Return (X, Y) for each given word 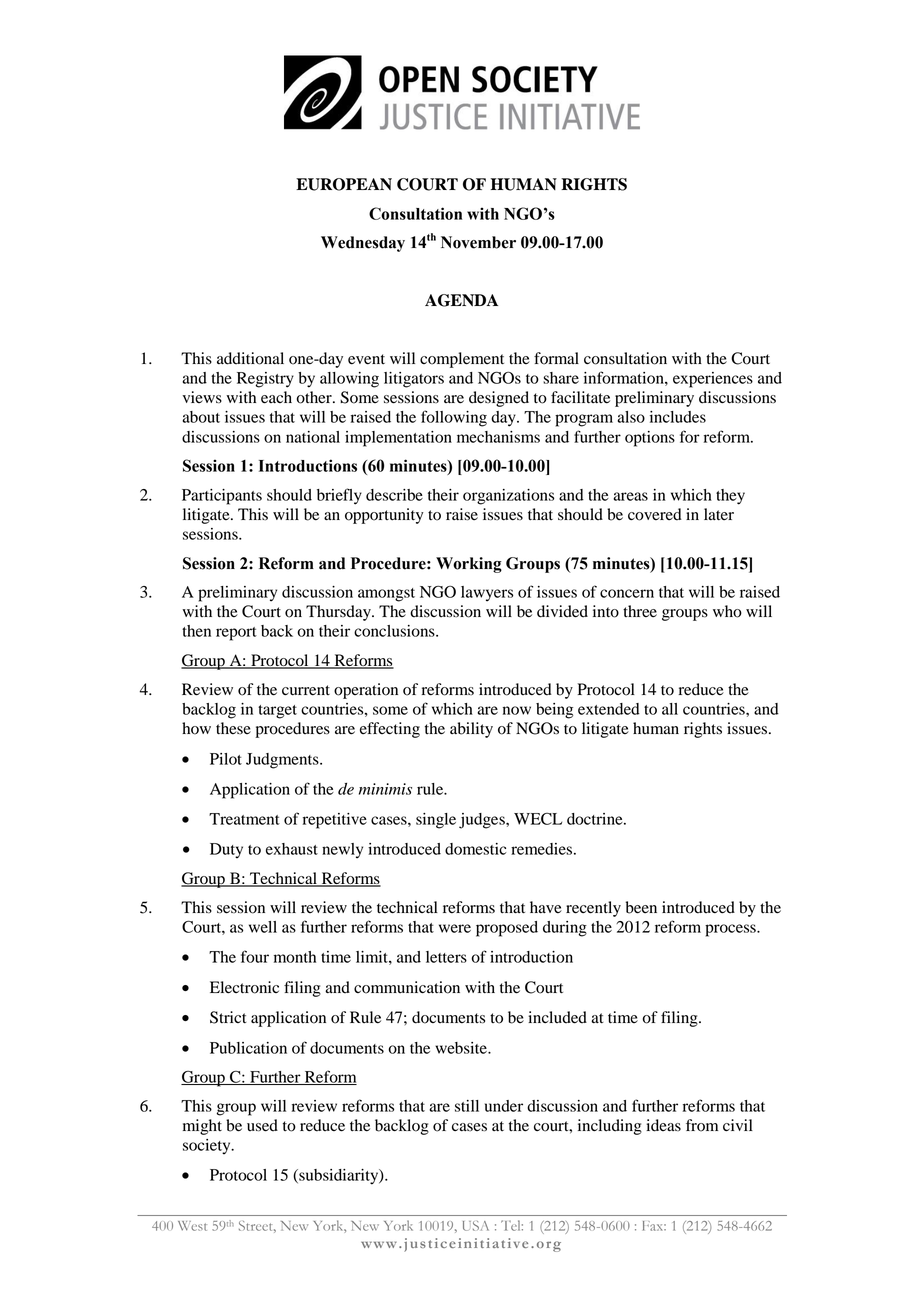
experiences (713, 380)
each (276, 397)
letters (446, 957)
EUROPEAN (344, 184)
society (208, 1146)
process (731, 930)
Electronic (244, 987)
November (478, 242)
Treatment (244, 819)
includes (678, 417)
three (640, 611)
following (454, 418)
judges (483, 821)
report (236, 634)
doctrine (596, 819)
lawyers (487, 594)
